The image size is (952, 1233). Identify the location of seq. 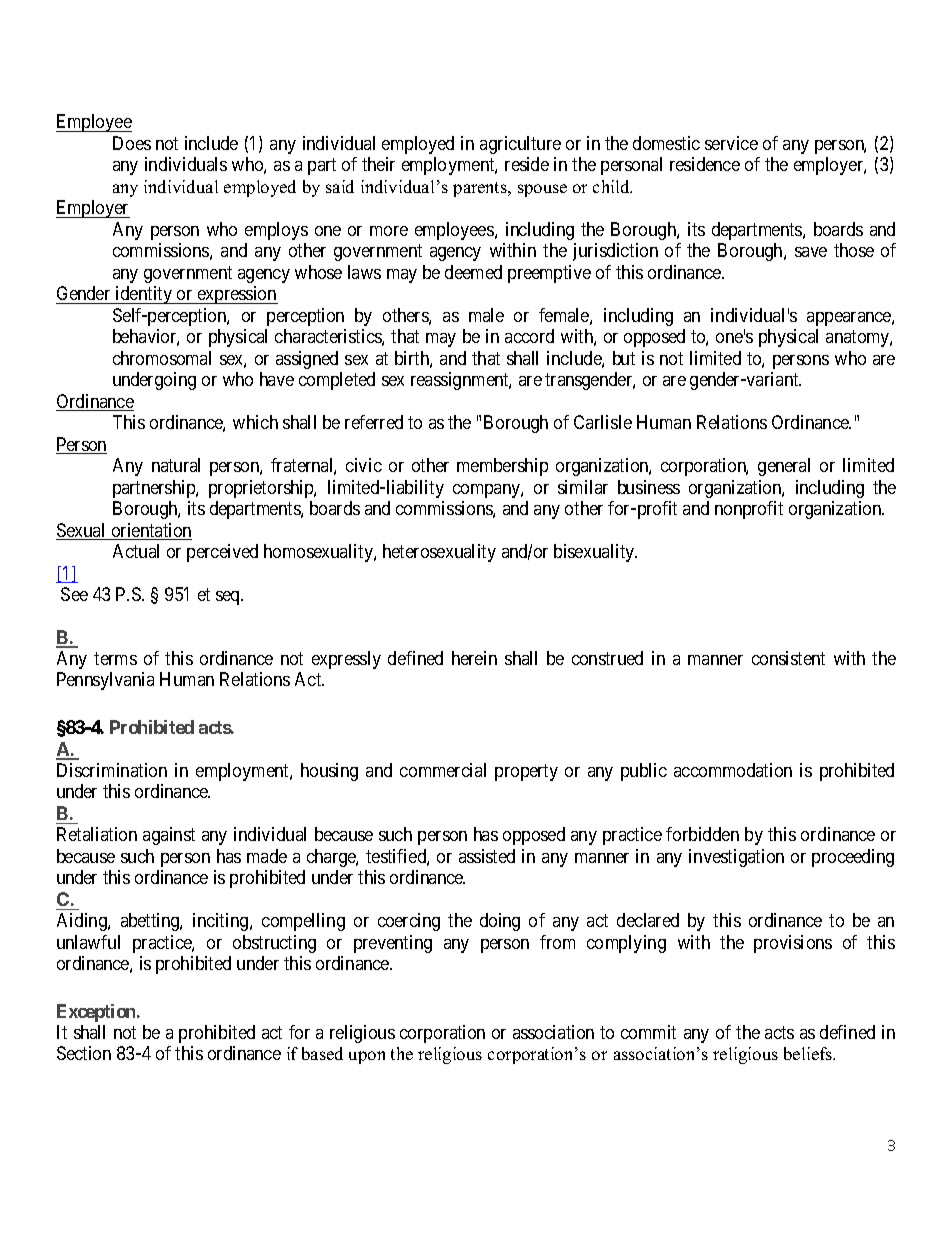
(229, 598).
